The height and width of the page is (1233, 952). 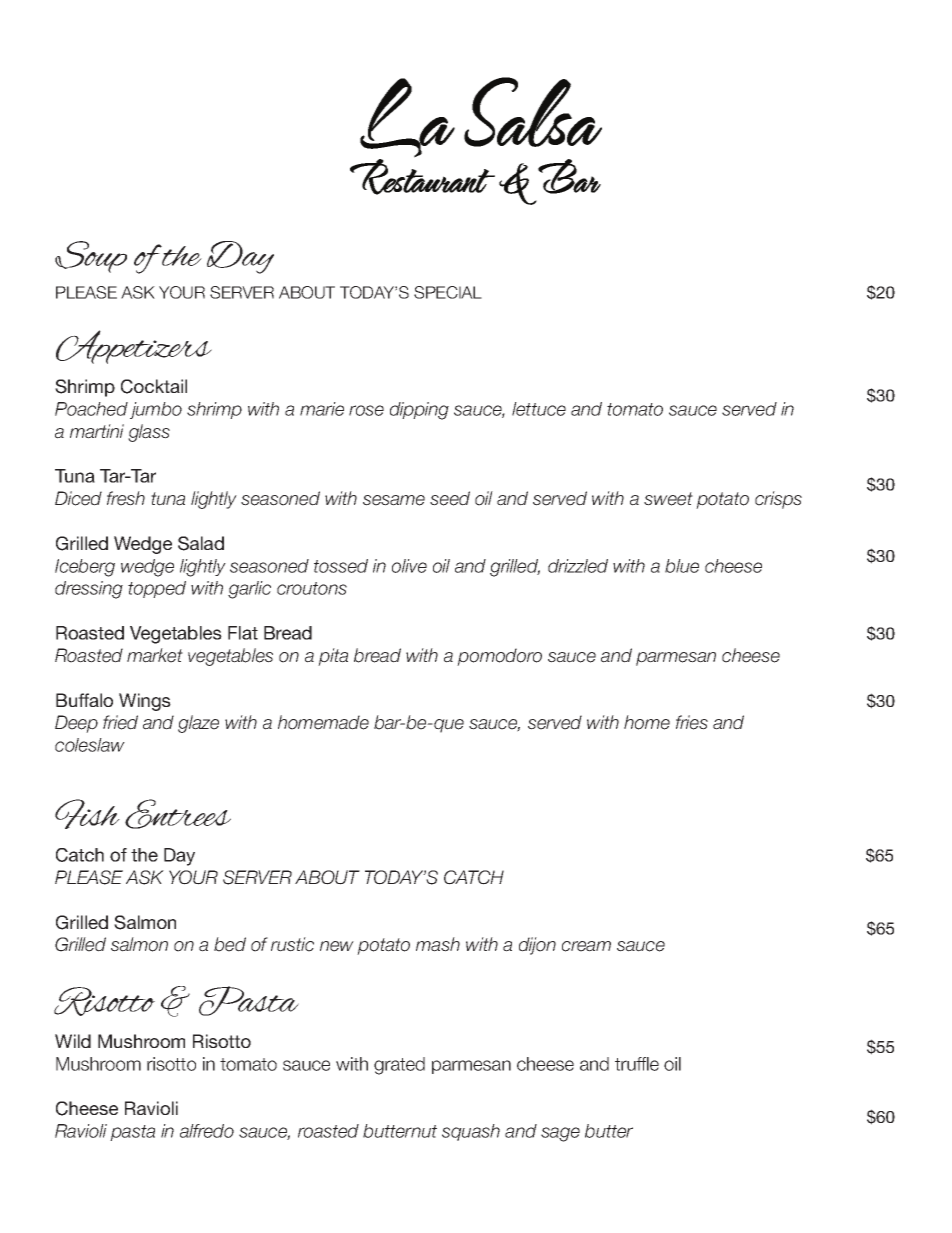 I want to click on Wings, so click(x=145, y=702).
